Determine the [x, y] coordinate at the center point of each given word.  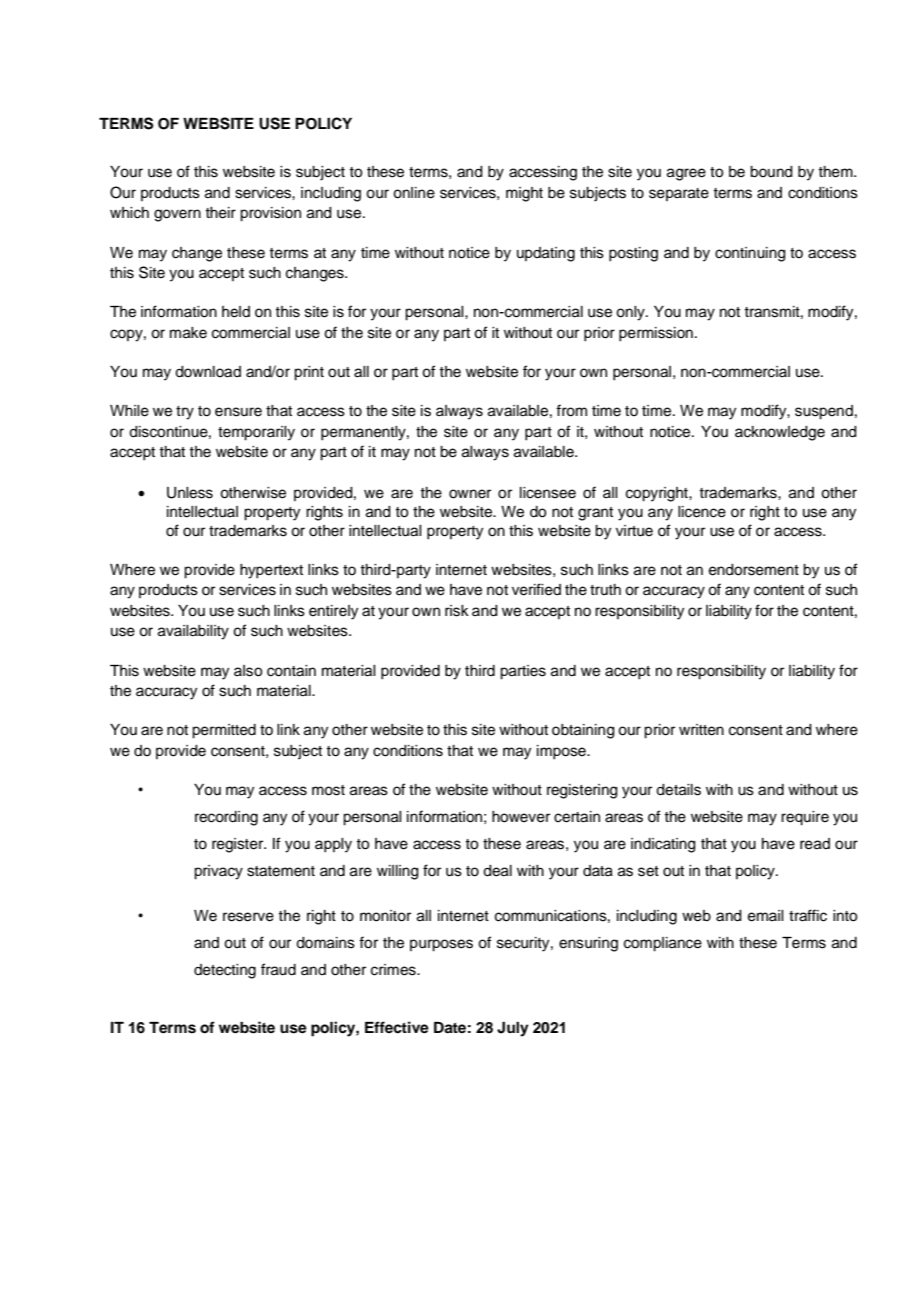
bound [771, 172]
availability [193, 632]
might [524, 194]
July [513, 1029]
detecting [225, 971]
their [220, 213]
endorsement [754, 570]
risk [457, 611]
